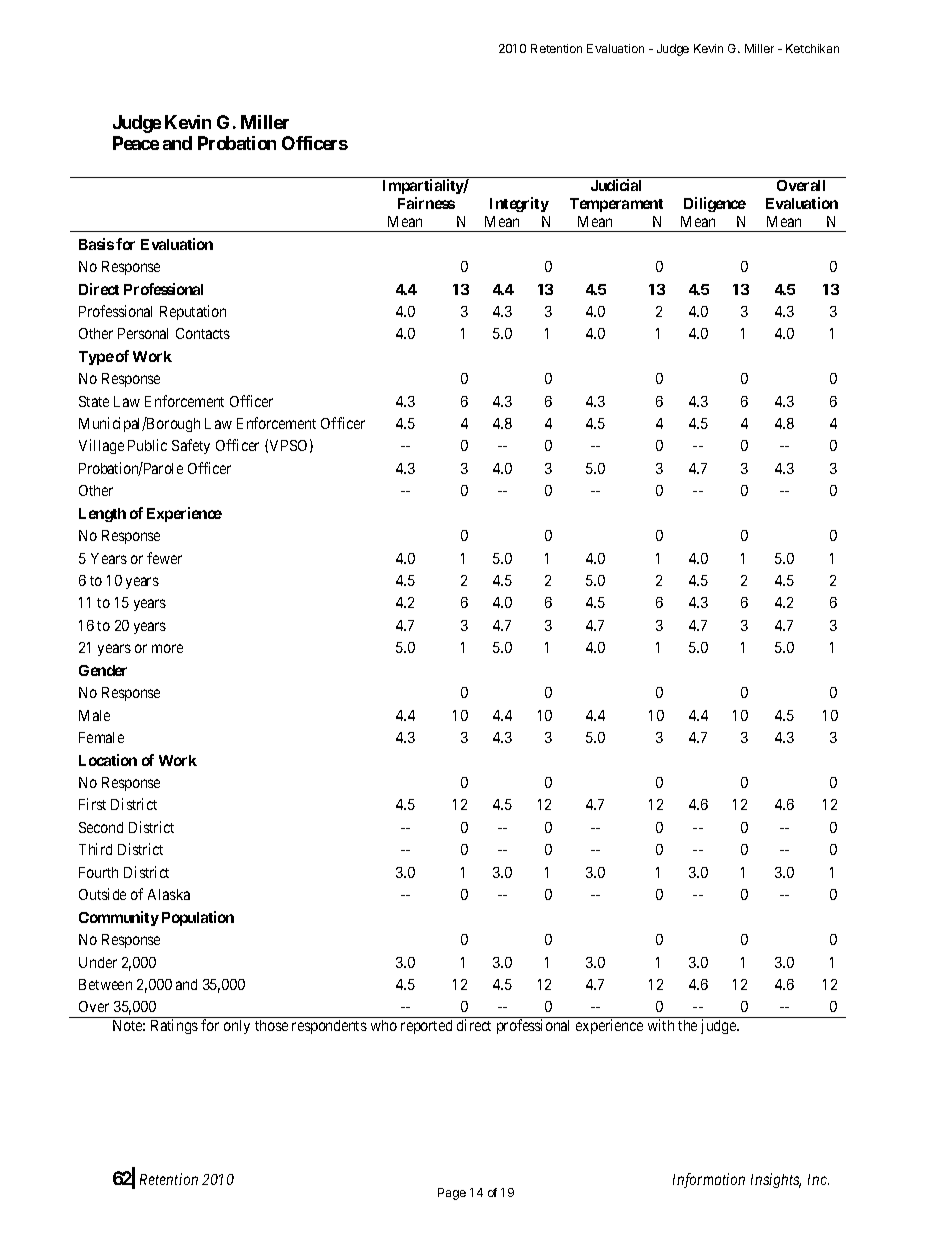 The width and height of the screenshot is (952, 1233). I want to click on Temperament, so click(616, 205).
